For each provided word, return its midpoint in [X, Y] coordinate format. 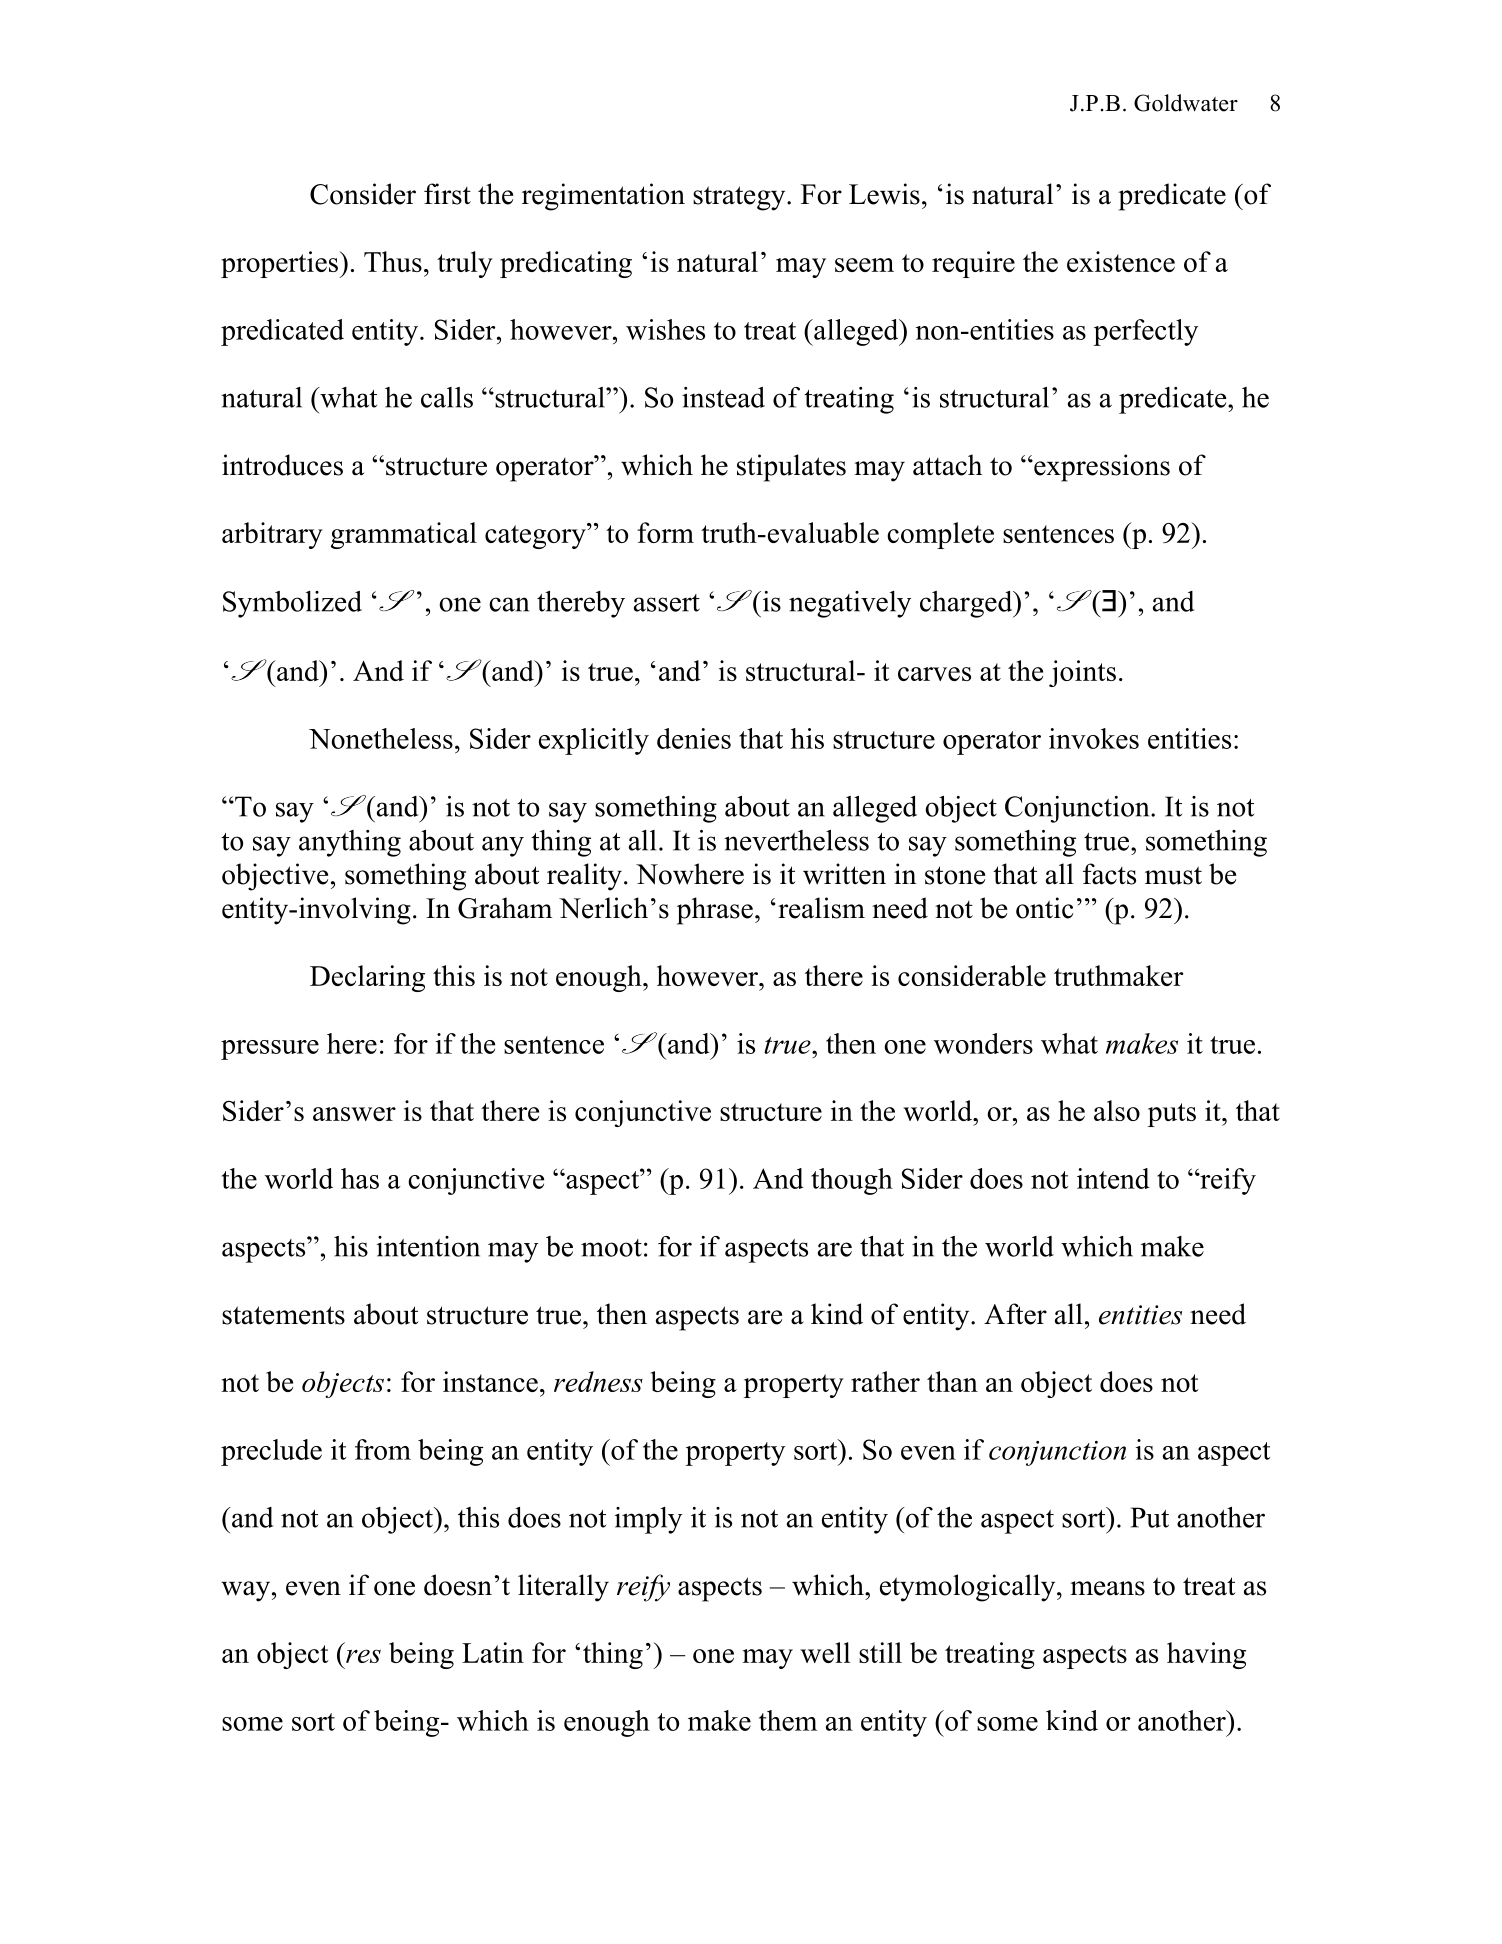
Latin [493, 1652]
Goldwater [1186, 103]
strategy [740, 198]
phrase [715, 911]
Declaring [367, 978]
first [447, 194]
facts [1109, 874]
